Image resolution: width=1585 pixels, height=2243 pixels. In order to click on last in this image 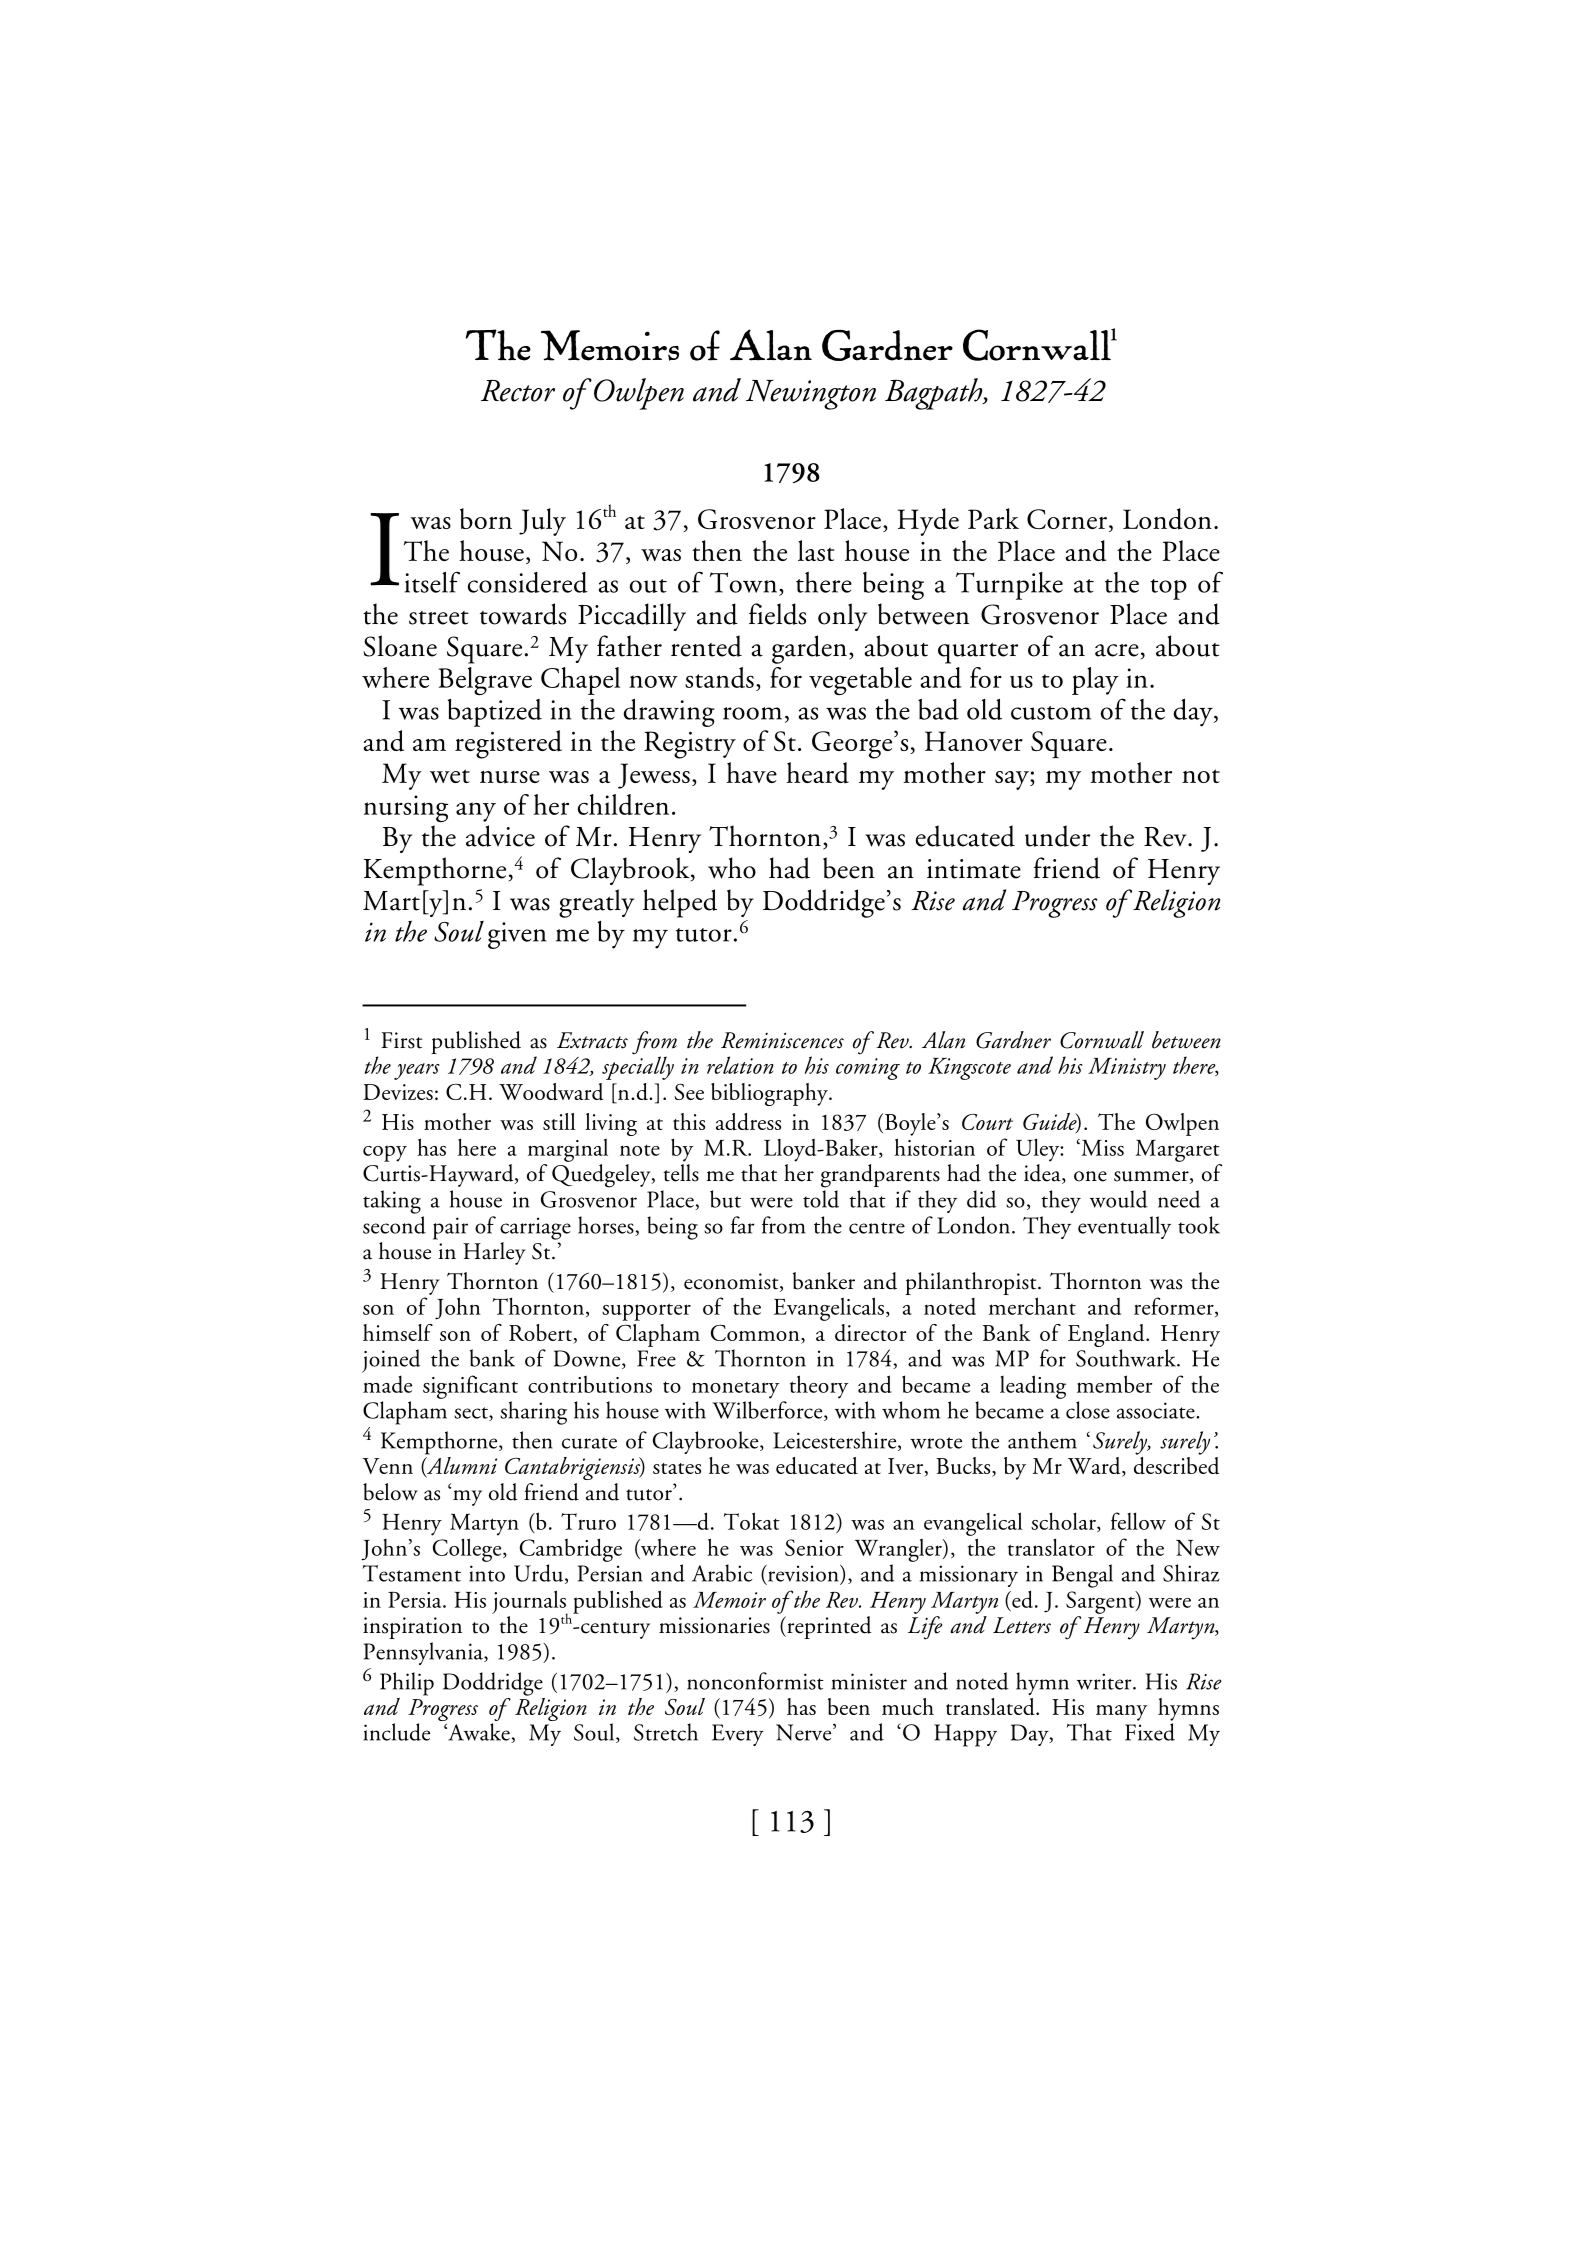, I will do `click(816, 550)`.
